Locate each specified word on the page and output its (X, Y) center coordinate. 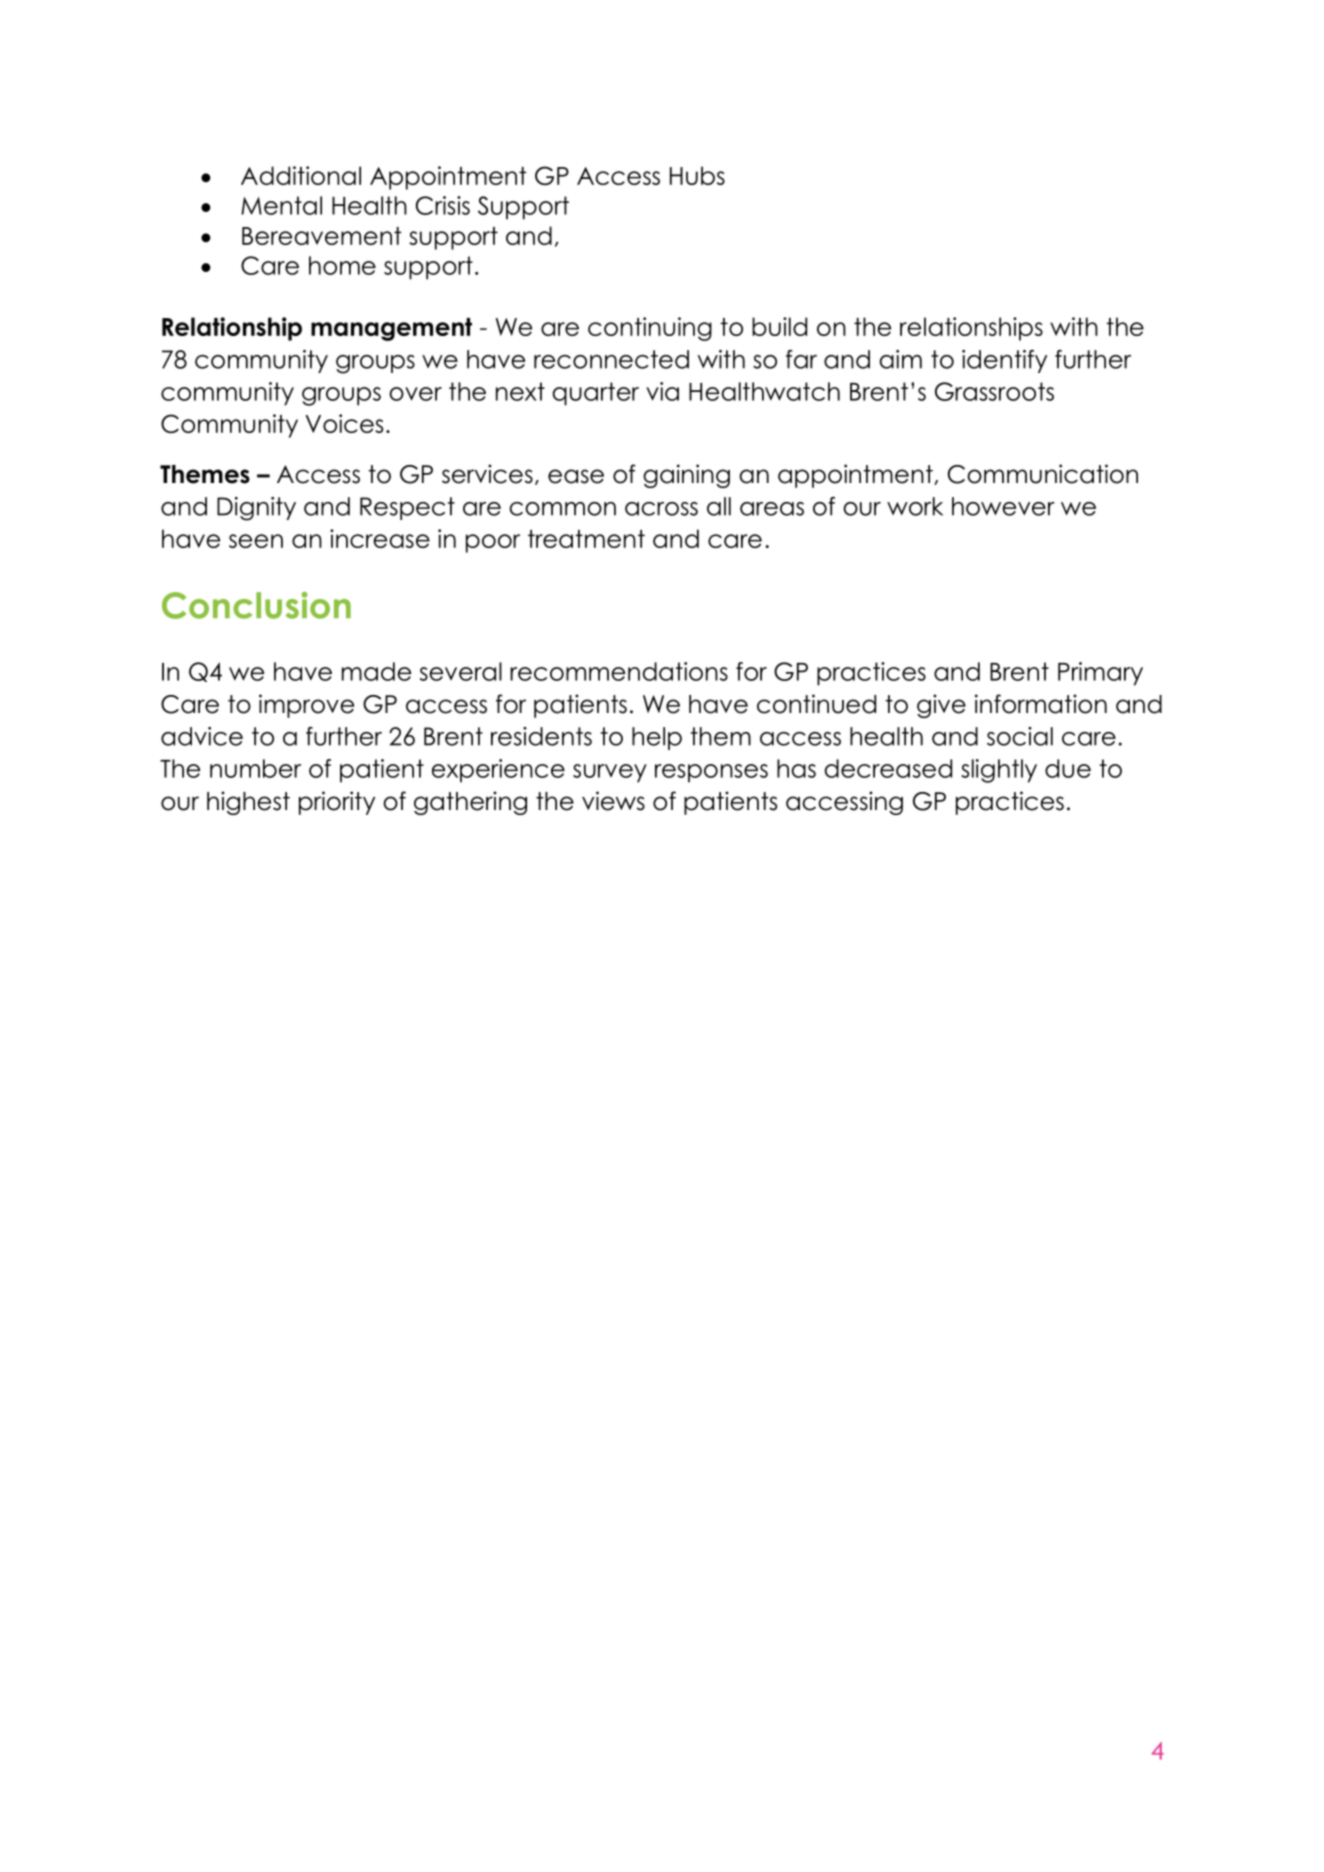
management (391, 329)
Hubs (697, 175)
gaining (686, 476)
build (779, 326)
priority (337, 803)
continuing (650, 329)
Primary (1100, 674)
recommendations (619, 671)
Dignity (256, 509)
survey (610, 773)
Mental (281, 205)
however (1003, 506)
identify (1004, 361)
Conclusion (256, 605)
